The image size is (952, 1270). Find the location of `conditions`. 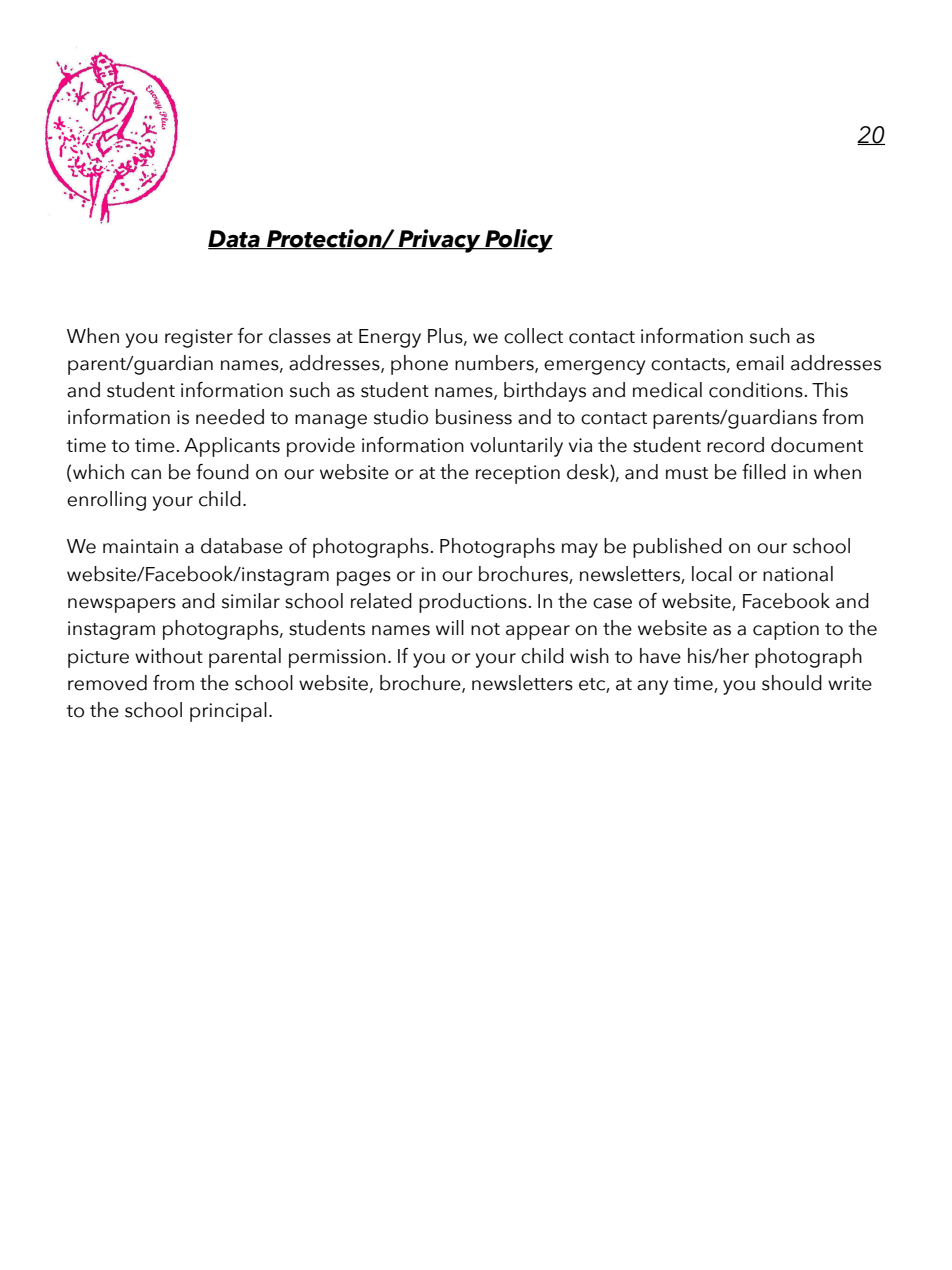

conditions is located at coordinates (756, 390).
